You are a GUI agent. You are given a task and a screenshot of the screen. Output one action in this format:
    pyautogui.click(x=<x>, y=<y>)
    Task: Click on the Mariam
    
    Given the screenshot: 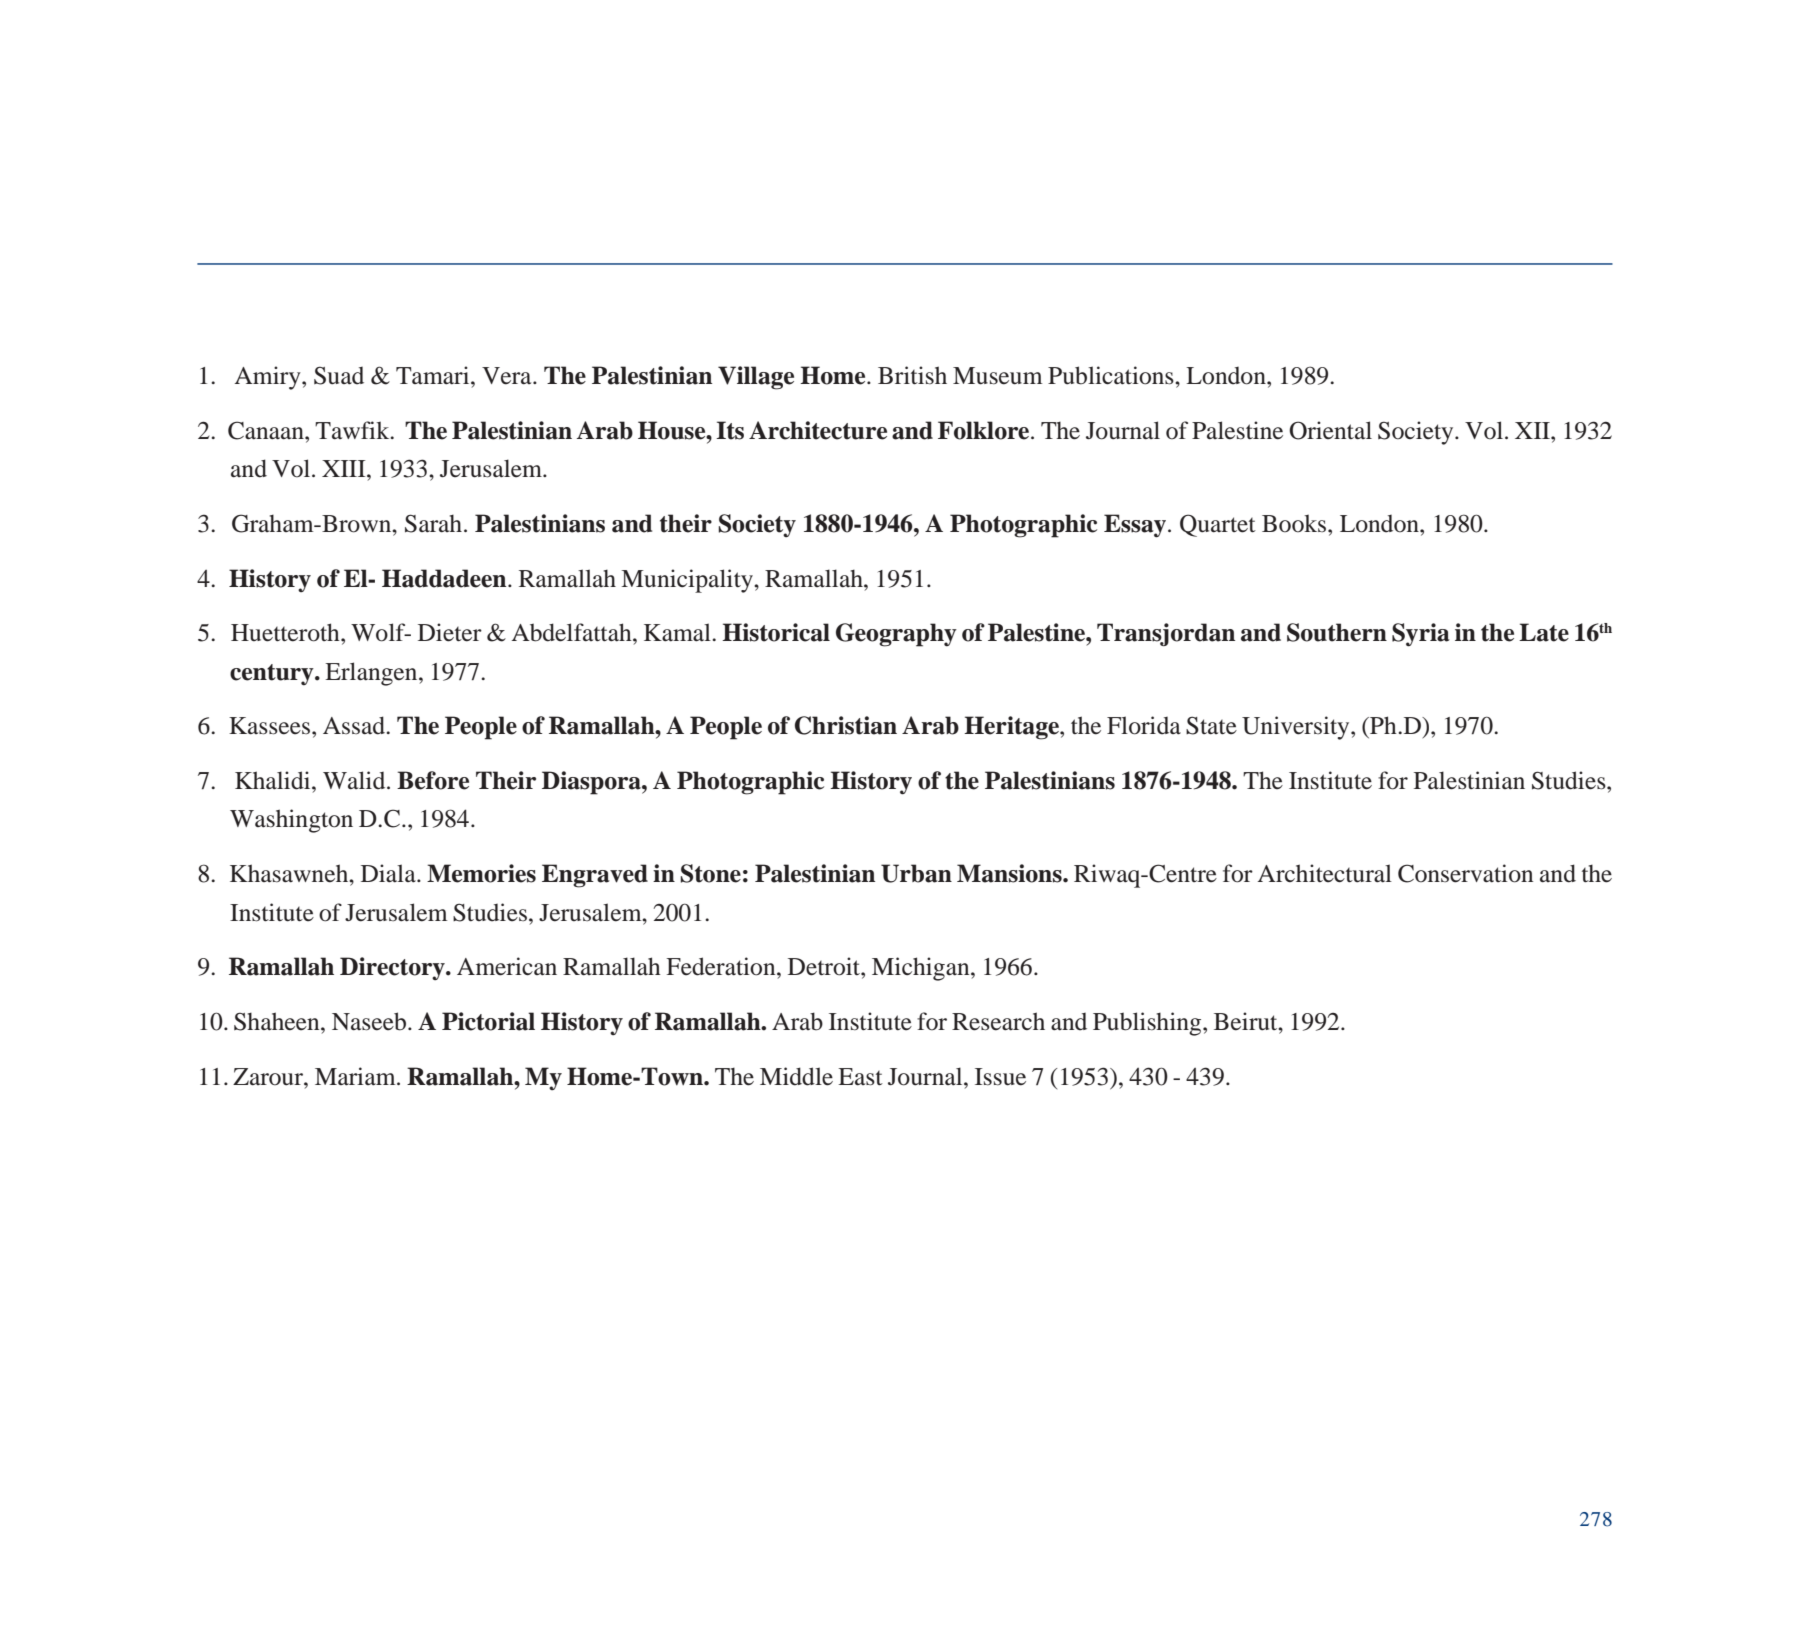 What is the action you would take?
    pyautogui.click(x=356, y=1076)
